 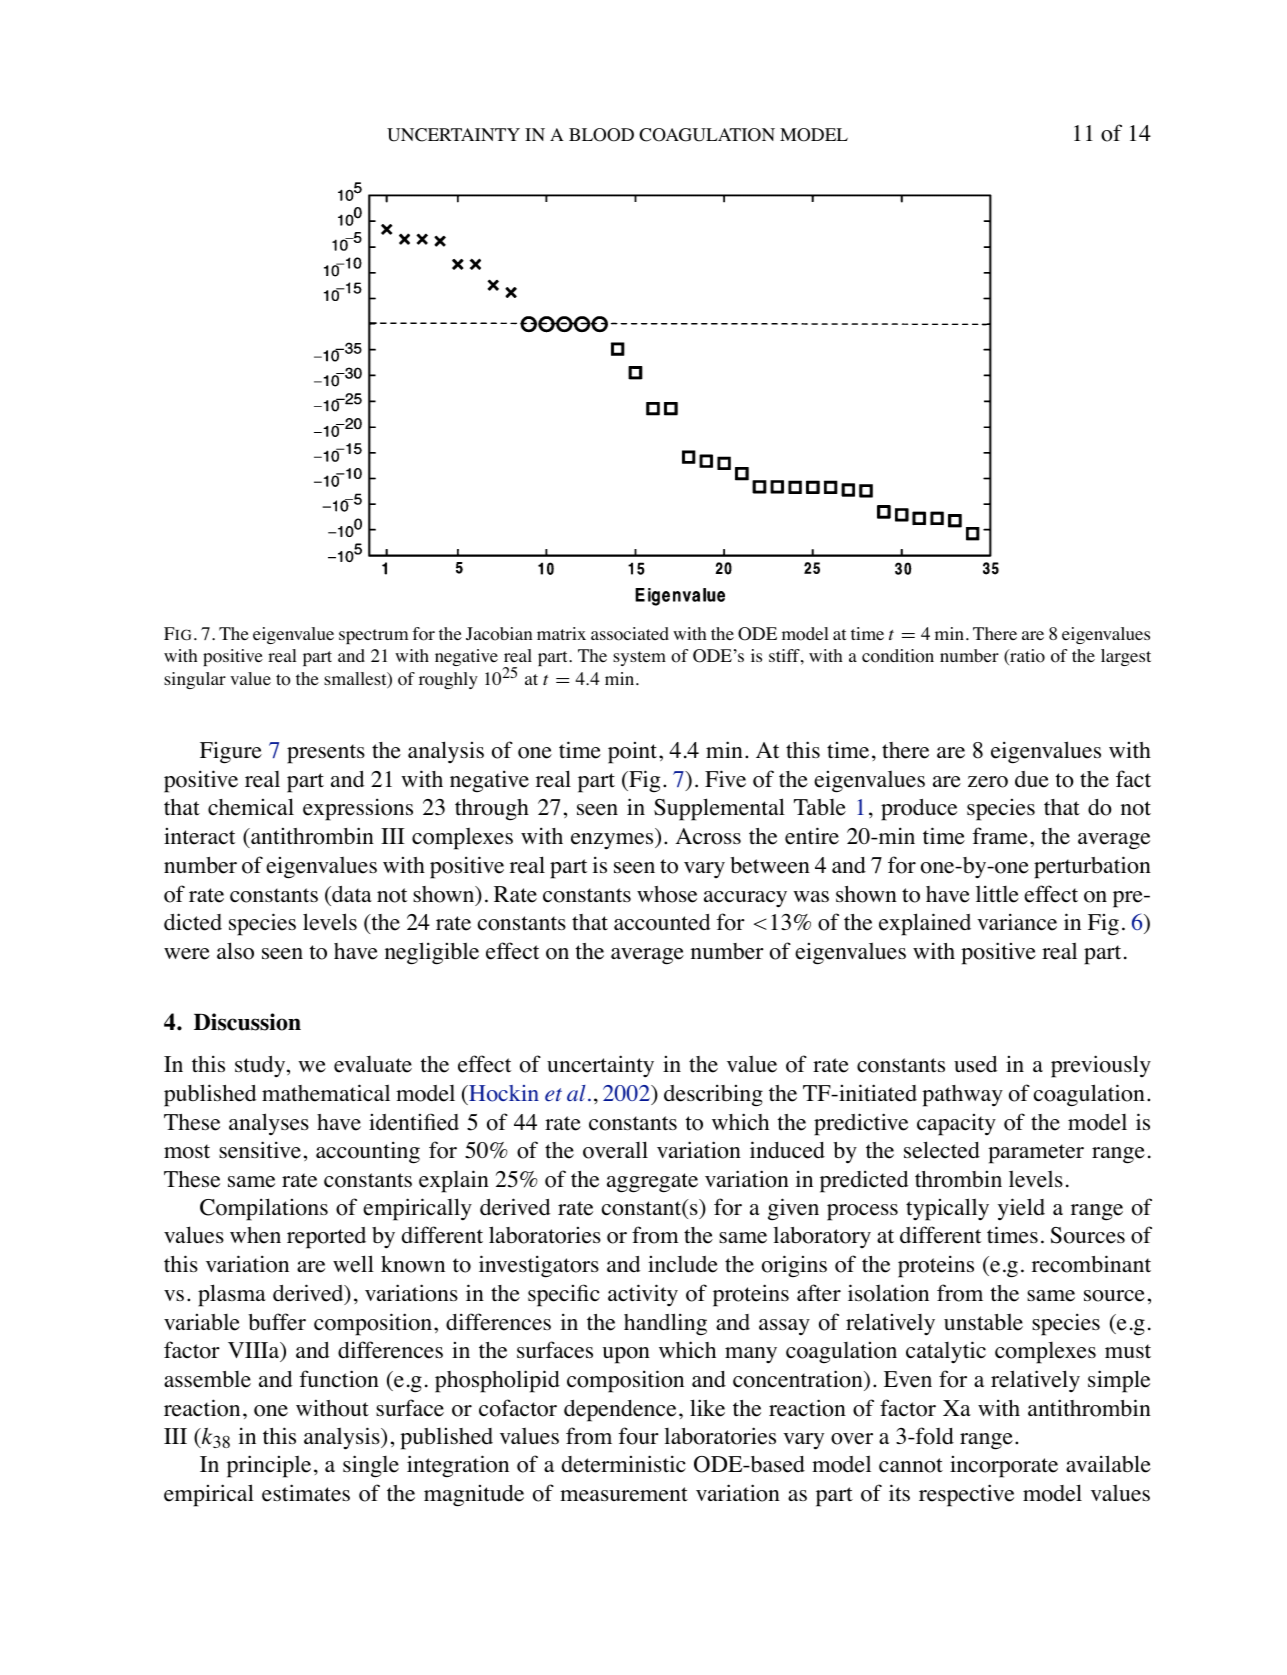 What do you see at coordinates (1017, 922) in the screenshot?
I see `variance` at bounding box center [1017, 922].
